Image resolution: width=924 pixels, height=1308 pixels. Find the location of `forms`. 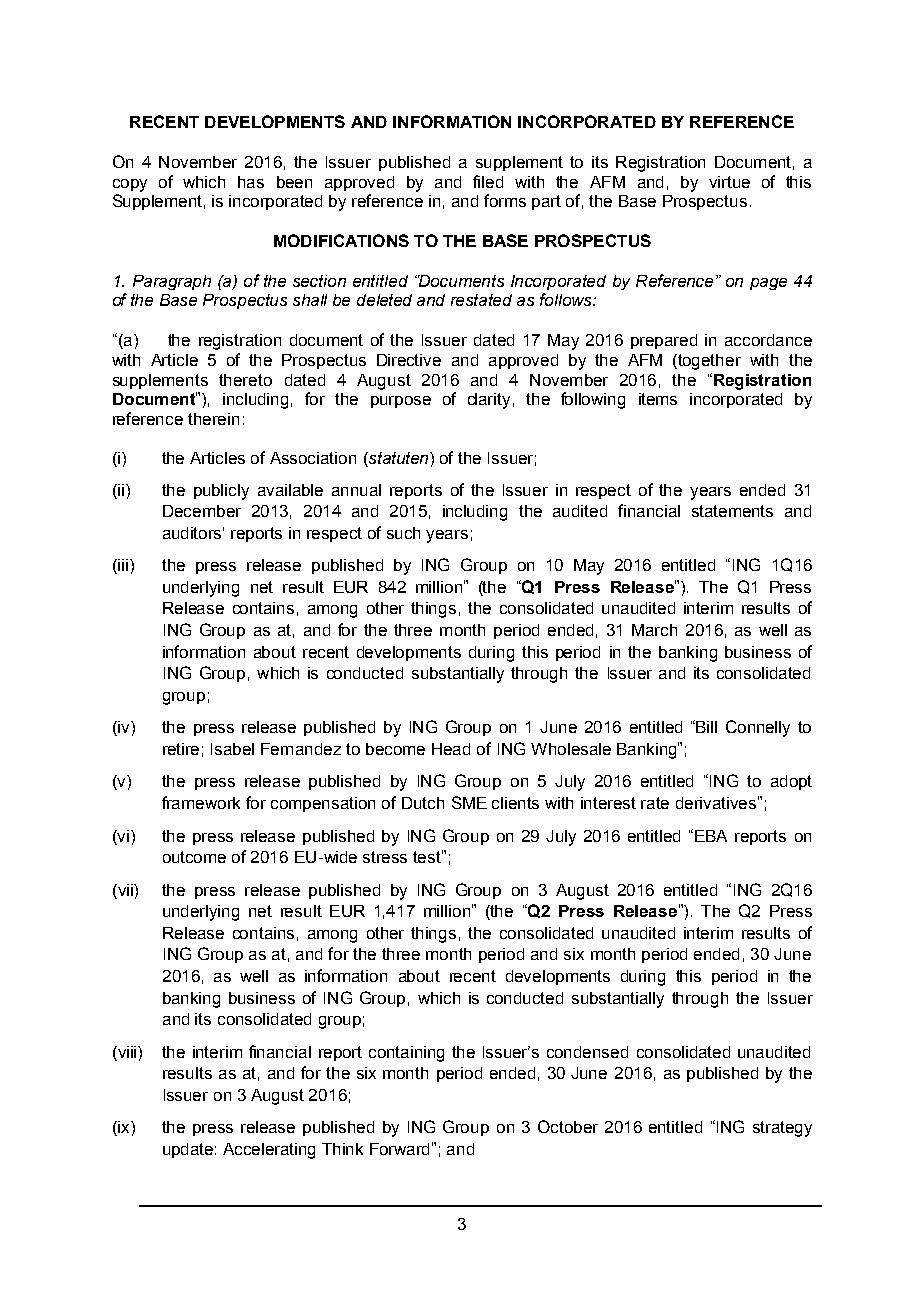

forms is located at coordinates (505, 200).
